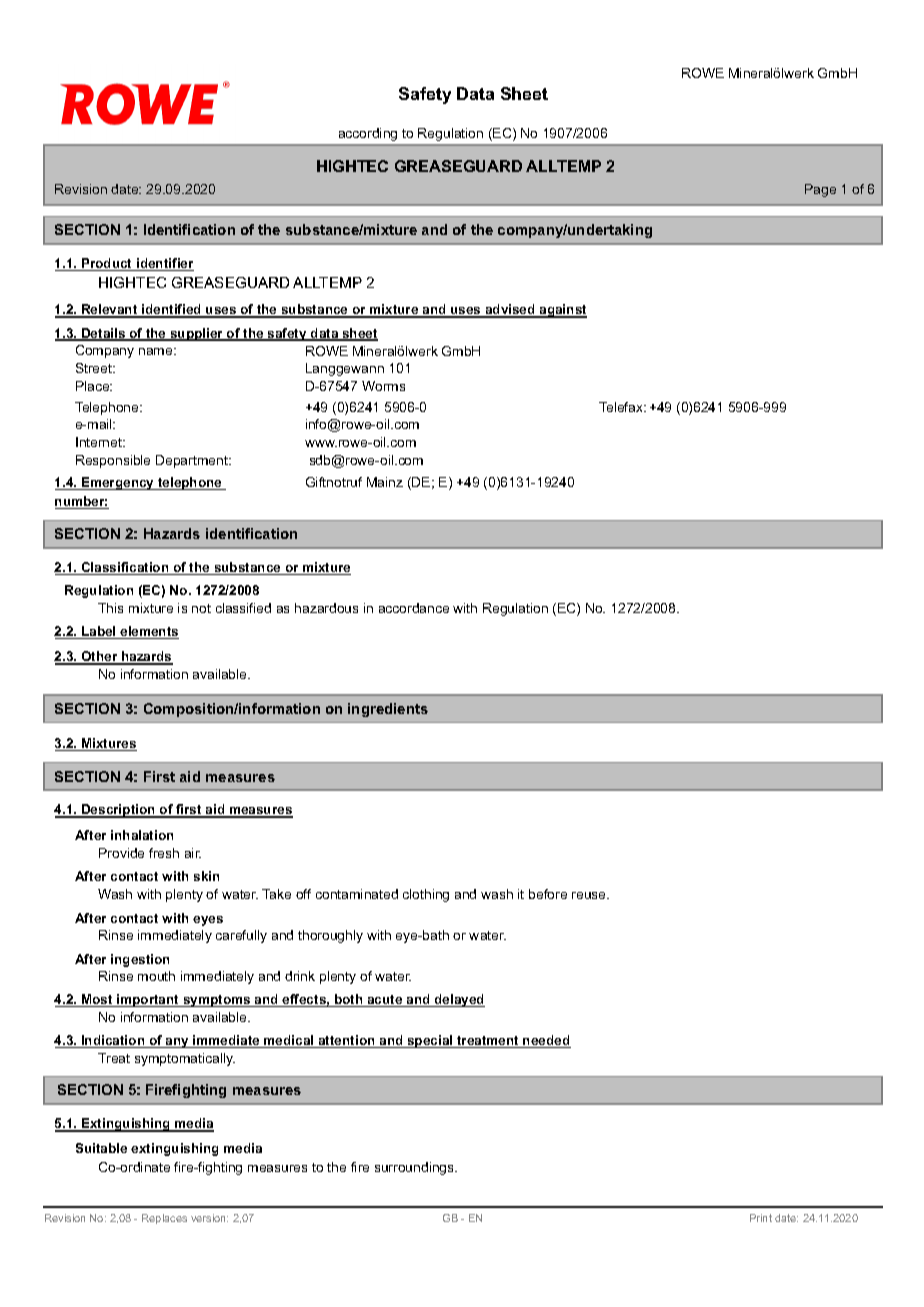 The image size is (924, 1307). What do you see at coordinates (820, 190) in the screenshot?
I see `Page` at bounding box center [820, 190].
